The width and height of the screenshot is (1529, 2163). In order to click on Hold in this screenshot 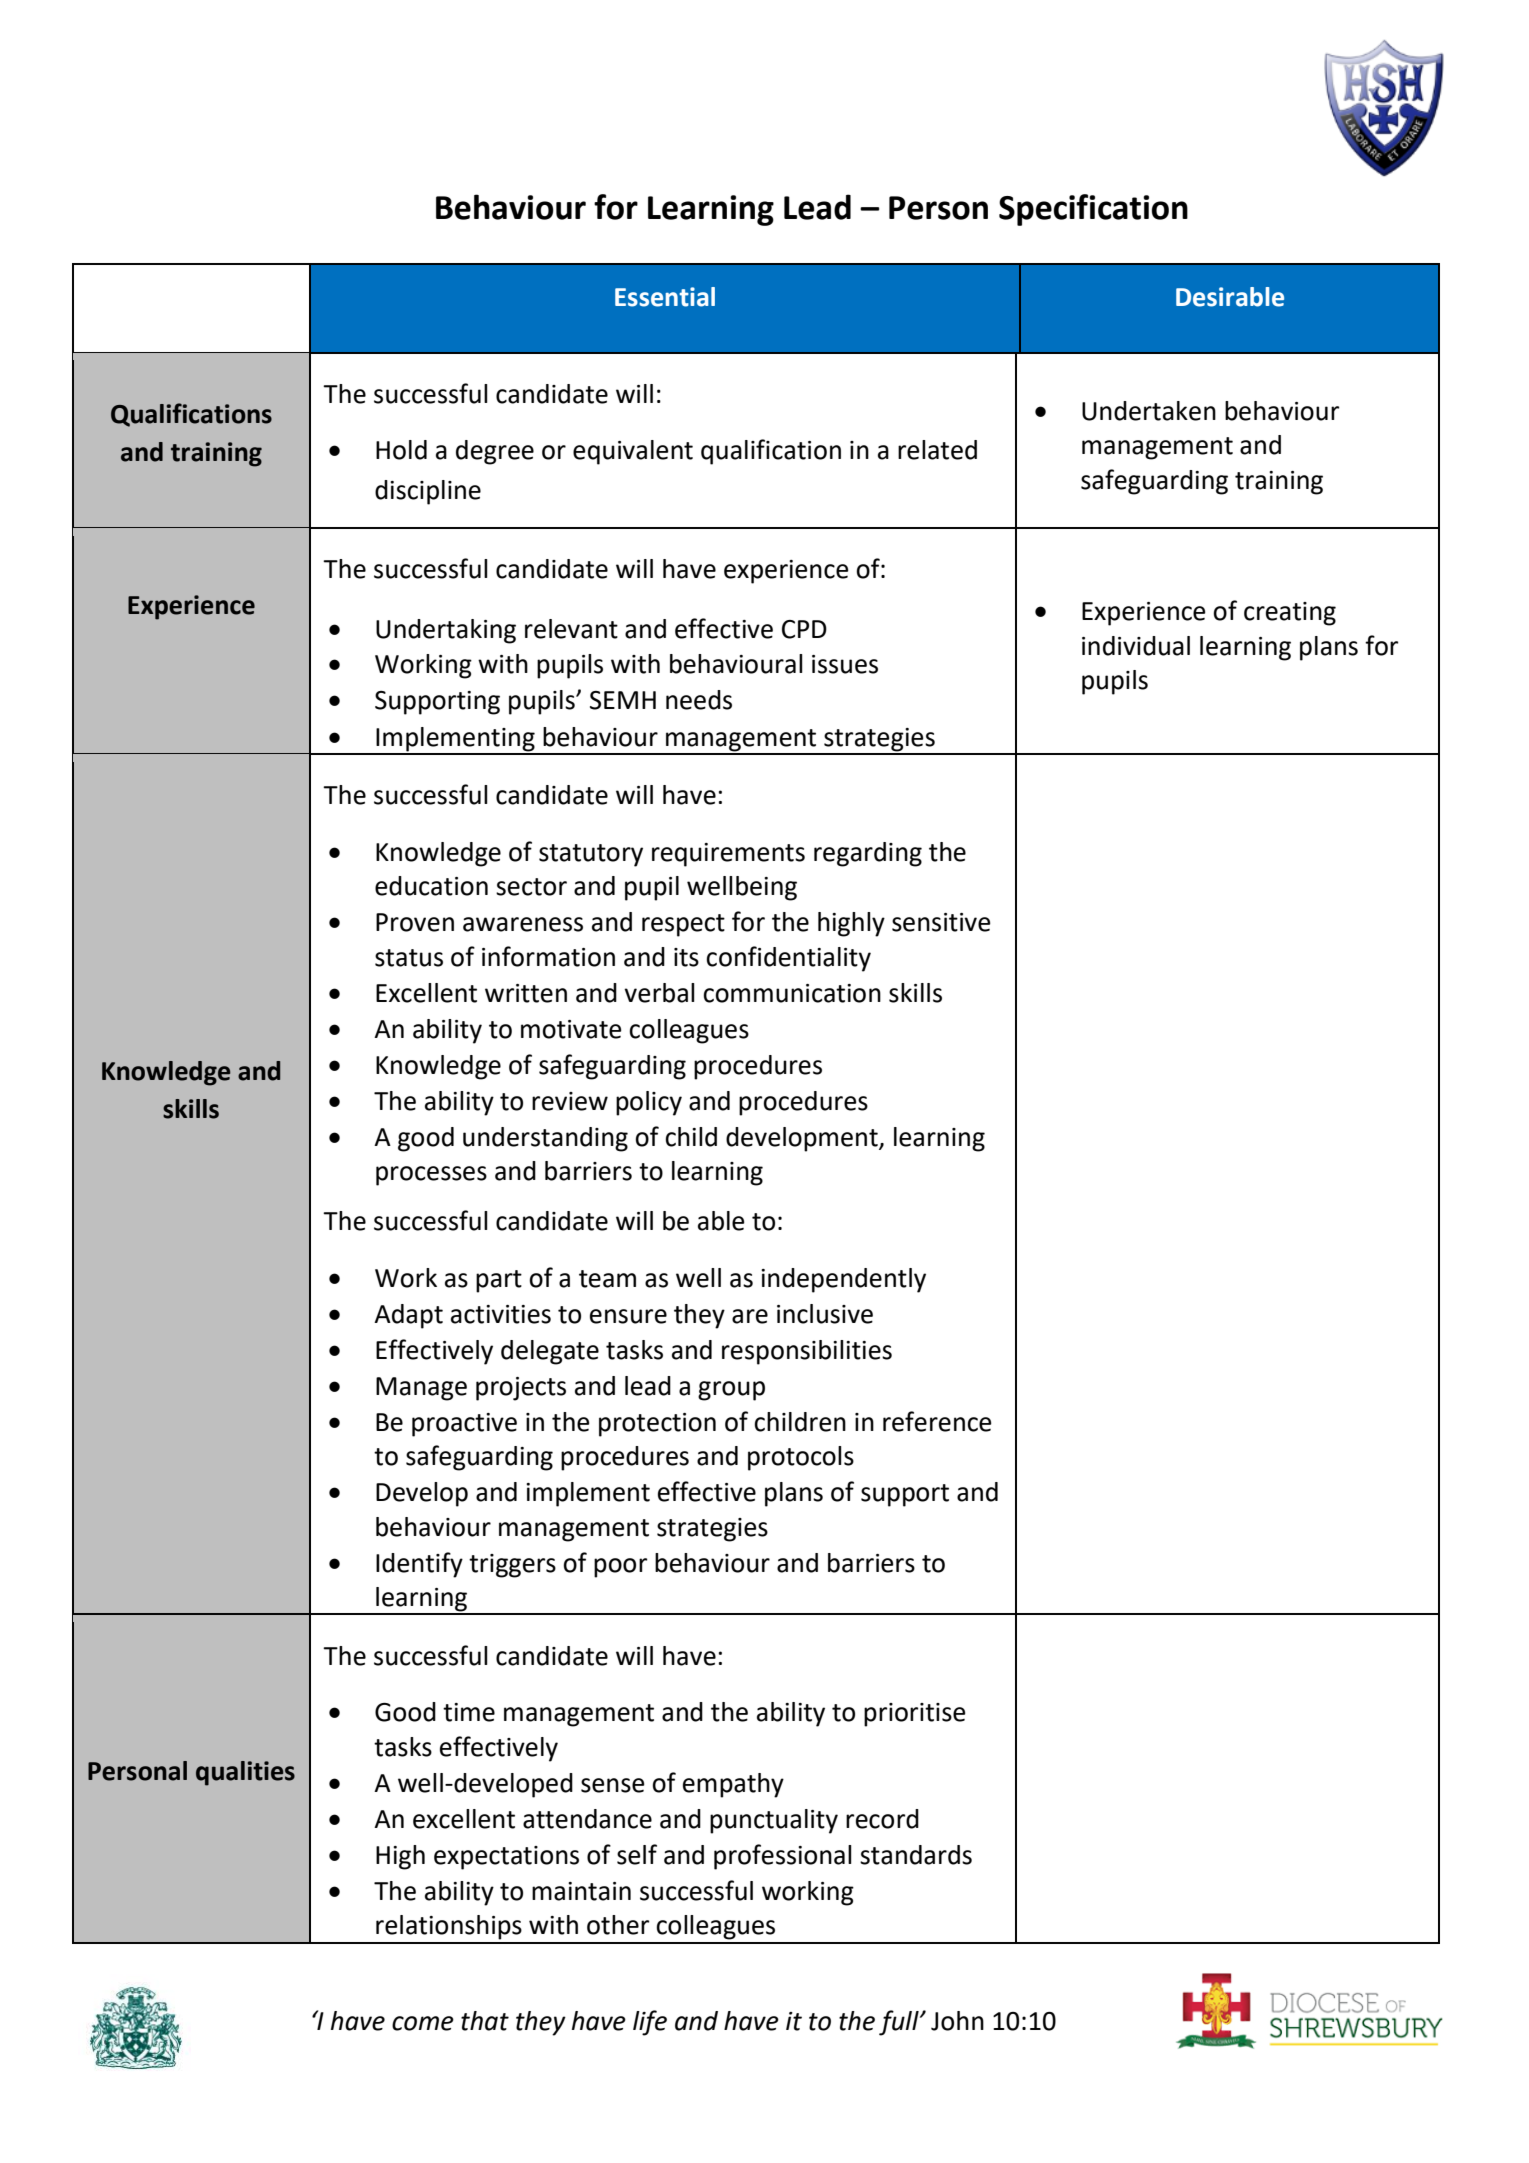, I will do `click(401, 450)`.
